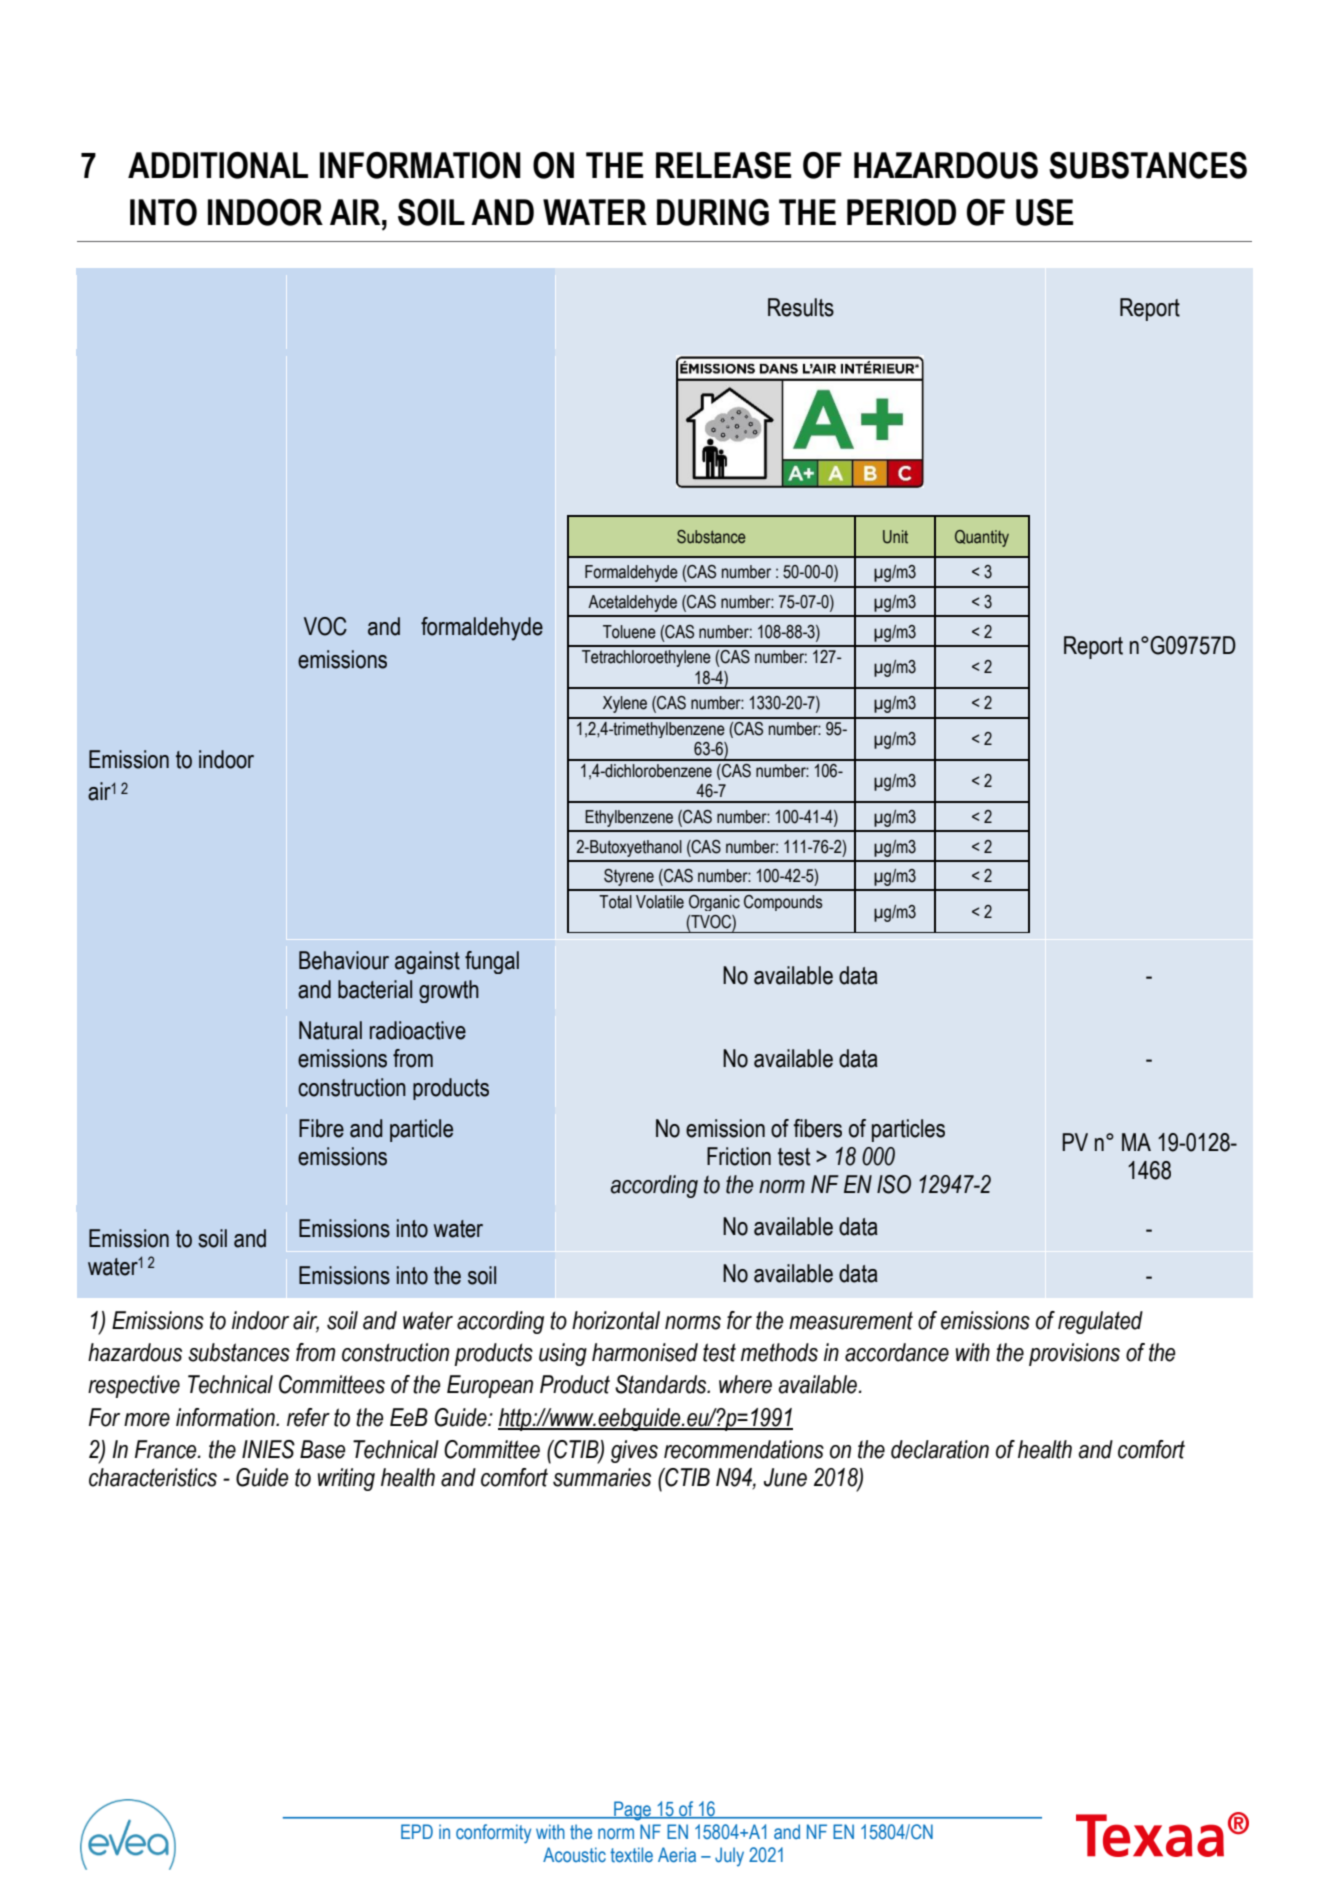 The width and height of the document is (1329, 1879). Describe the element at coordinates (602, 1477) in the document. I see `summaries` at that location.
